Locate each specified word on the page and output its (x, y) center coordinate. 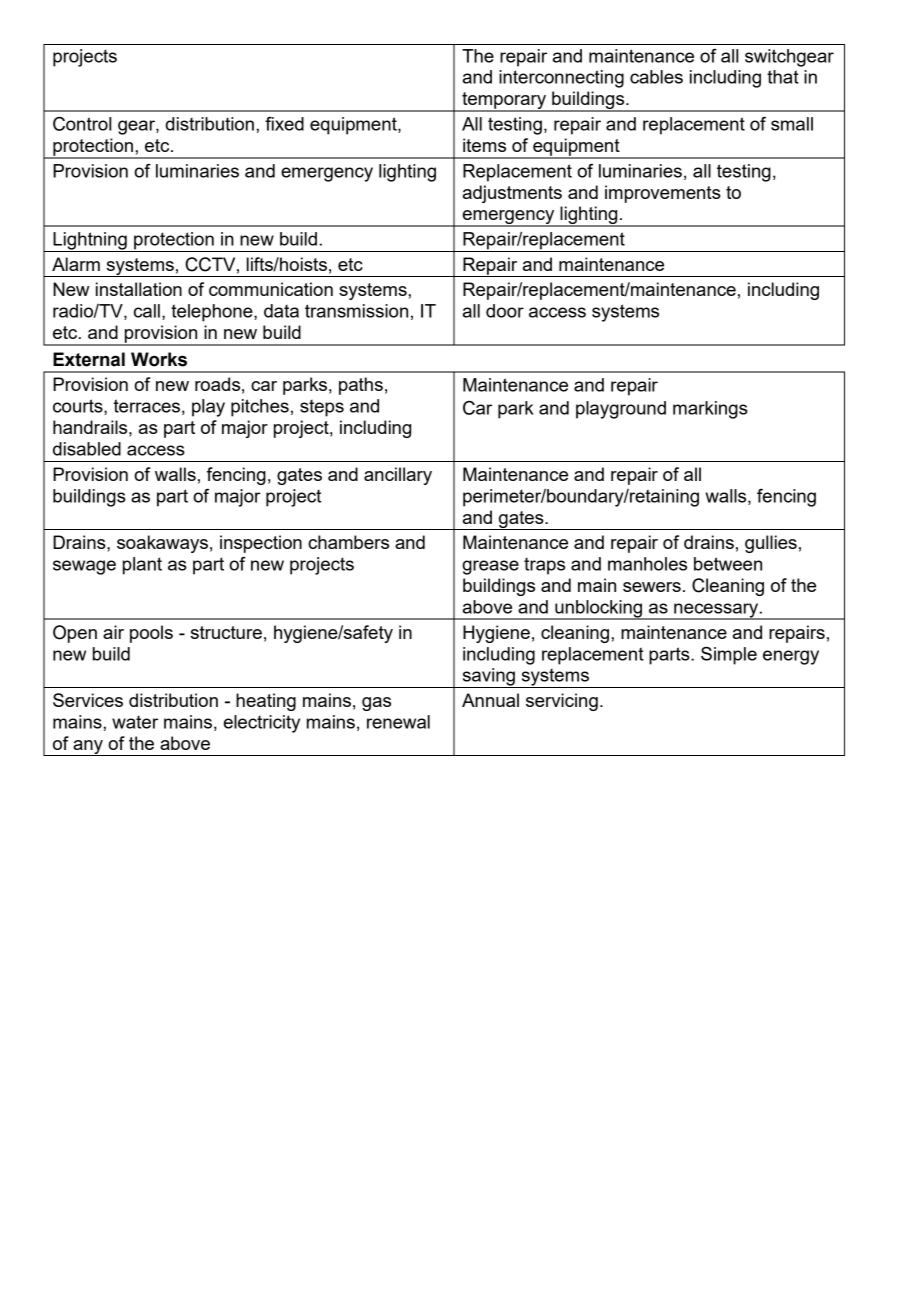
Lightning (90, 242)
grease (490, 567)
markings (710, 410)
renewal (398, 722)
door (505, 311)
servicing (562, 702)
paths (361, 386)
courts (79, 407)
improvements (663, 194)
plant (142, 566)
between (728, 564)
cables (656, 77)
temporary (504, 102)
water (135, 722)
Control (82, 124)
